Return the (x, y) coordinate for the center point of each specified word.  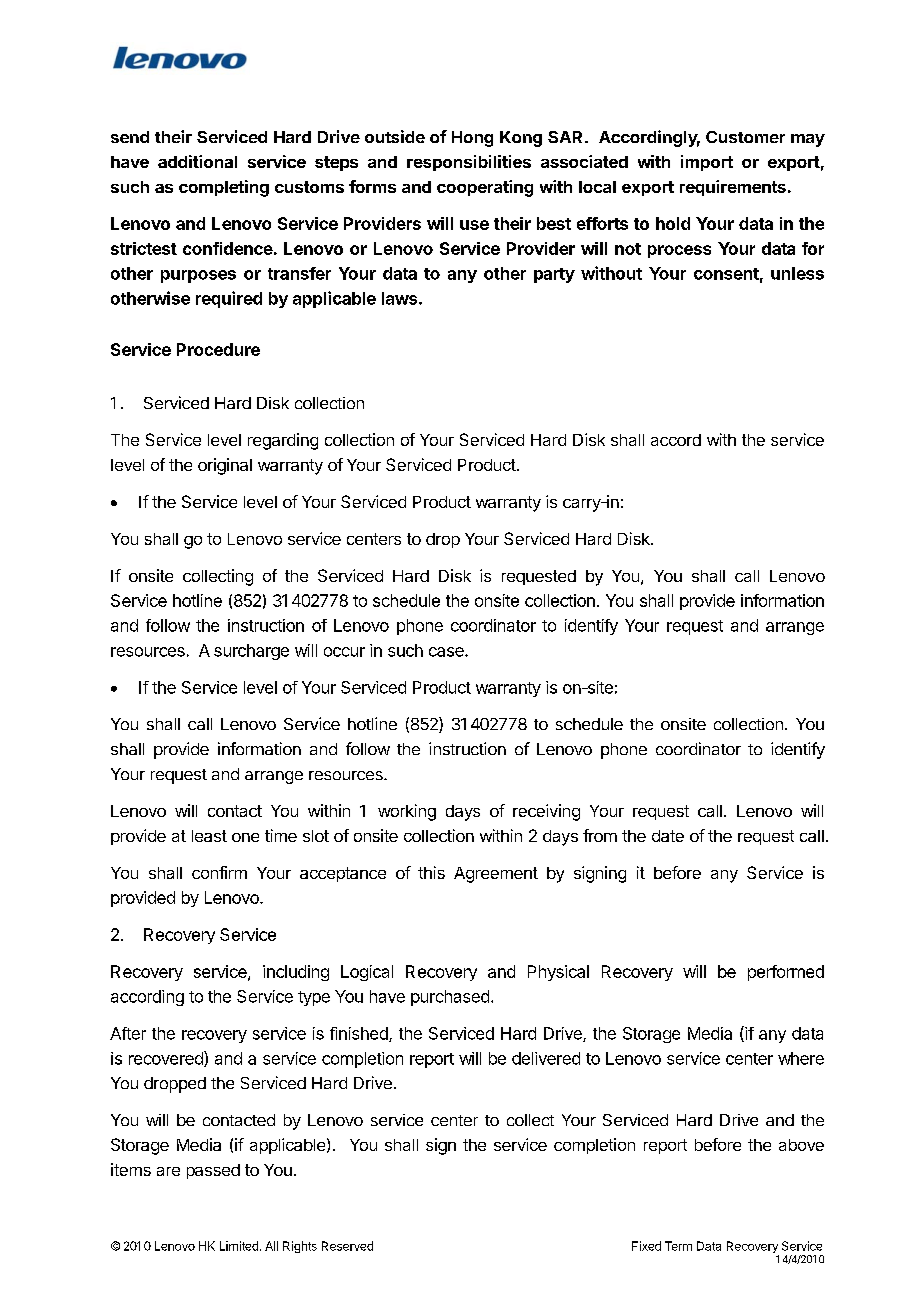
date (668, 836)
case (447, 652)
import (707, 163)
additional (197, 161)
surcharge (251, 652)
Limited (239, 1246)
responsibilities (469, 163)
